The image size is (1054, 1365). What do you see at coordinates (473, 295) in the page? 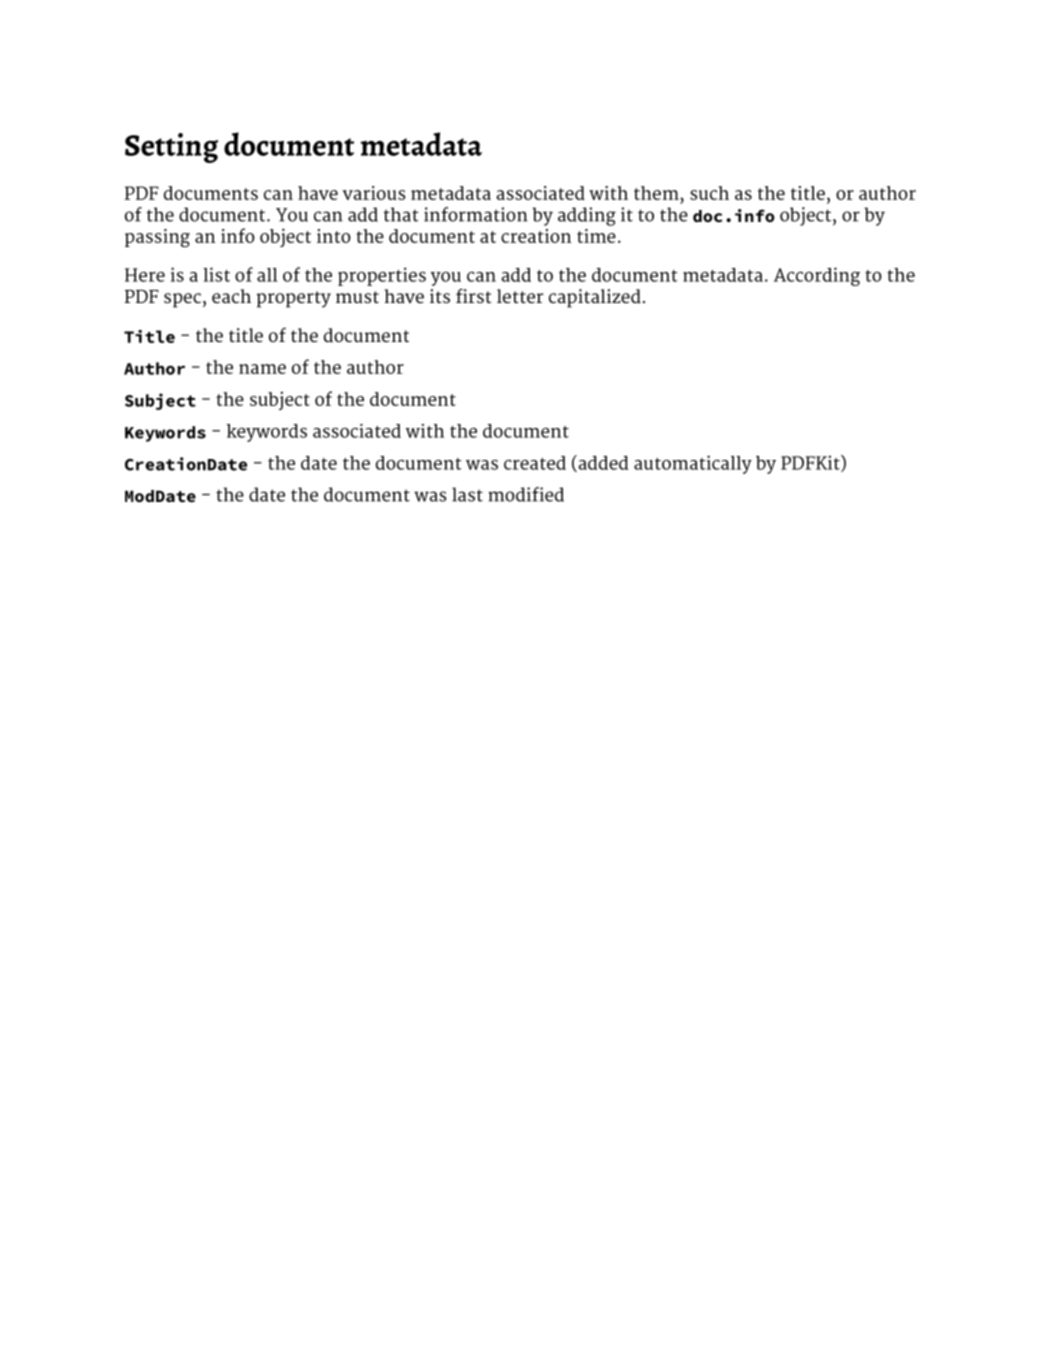
I see `first` at bounding box center [473, 295].
